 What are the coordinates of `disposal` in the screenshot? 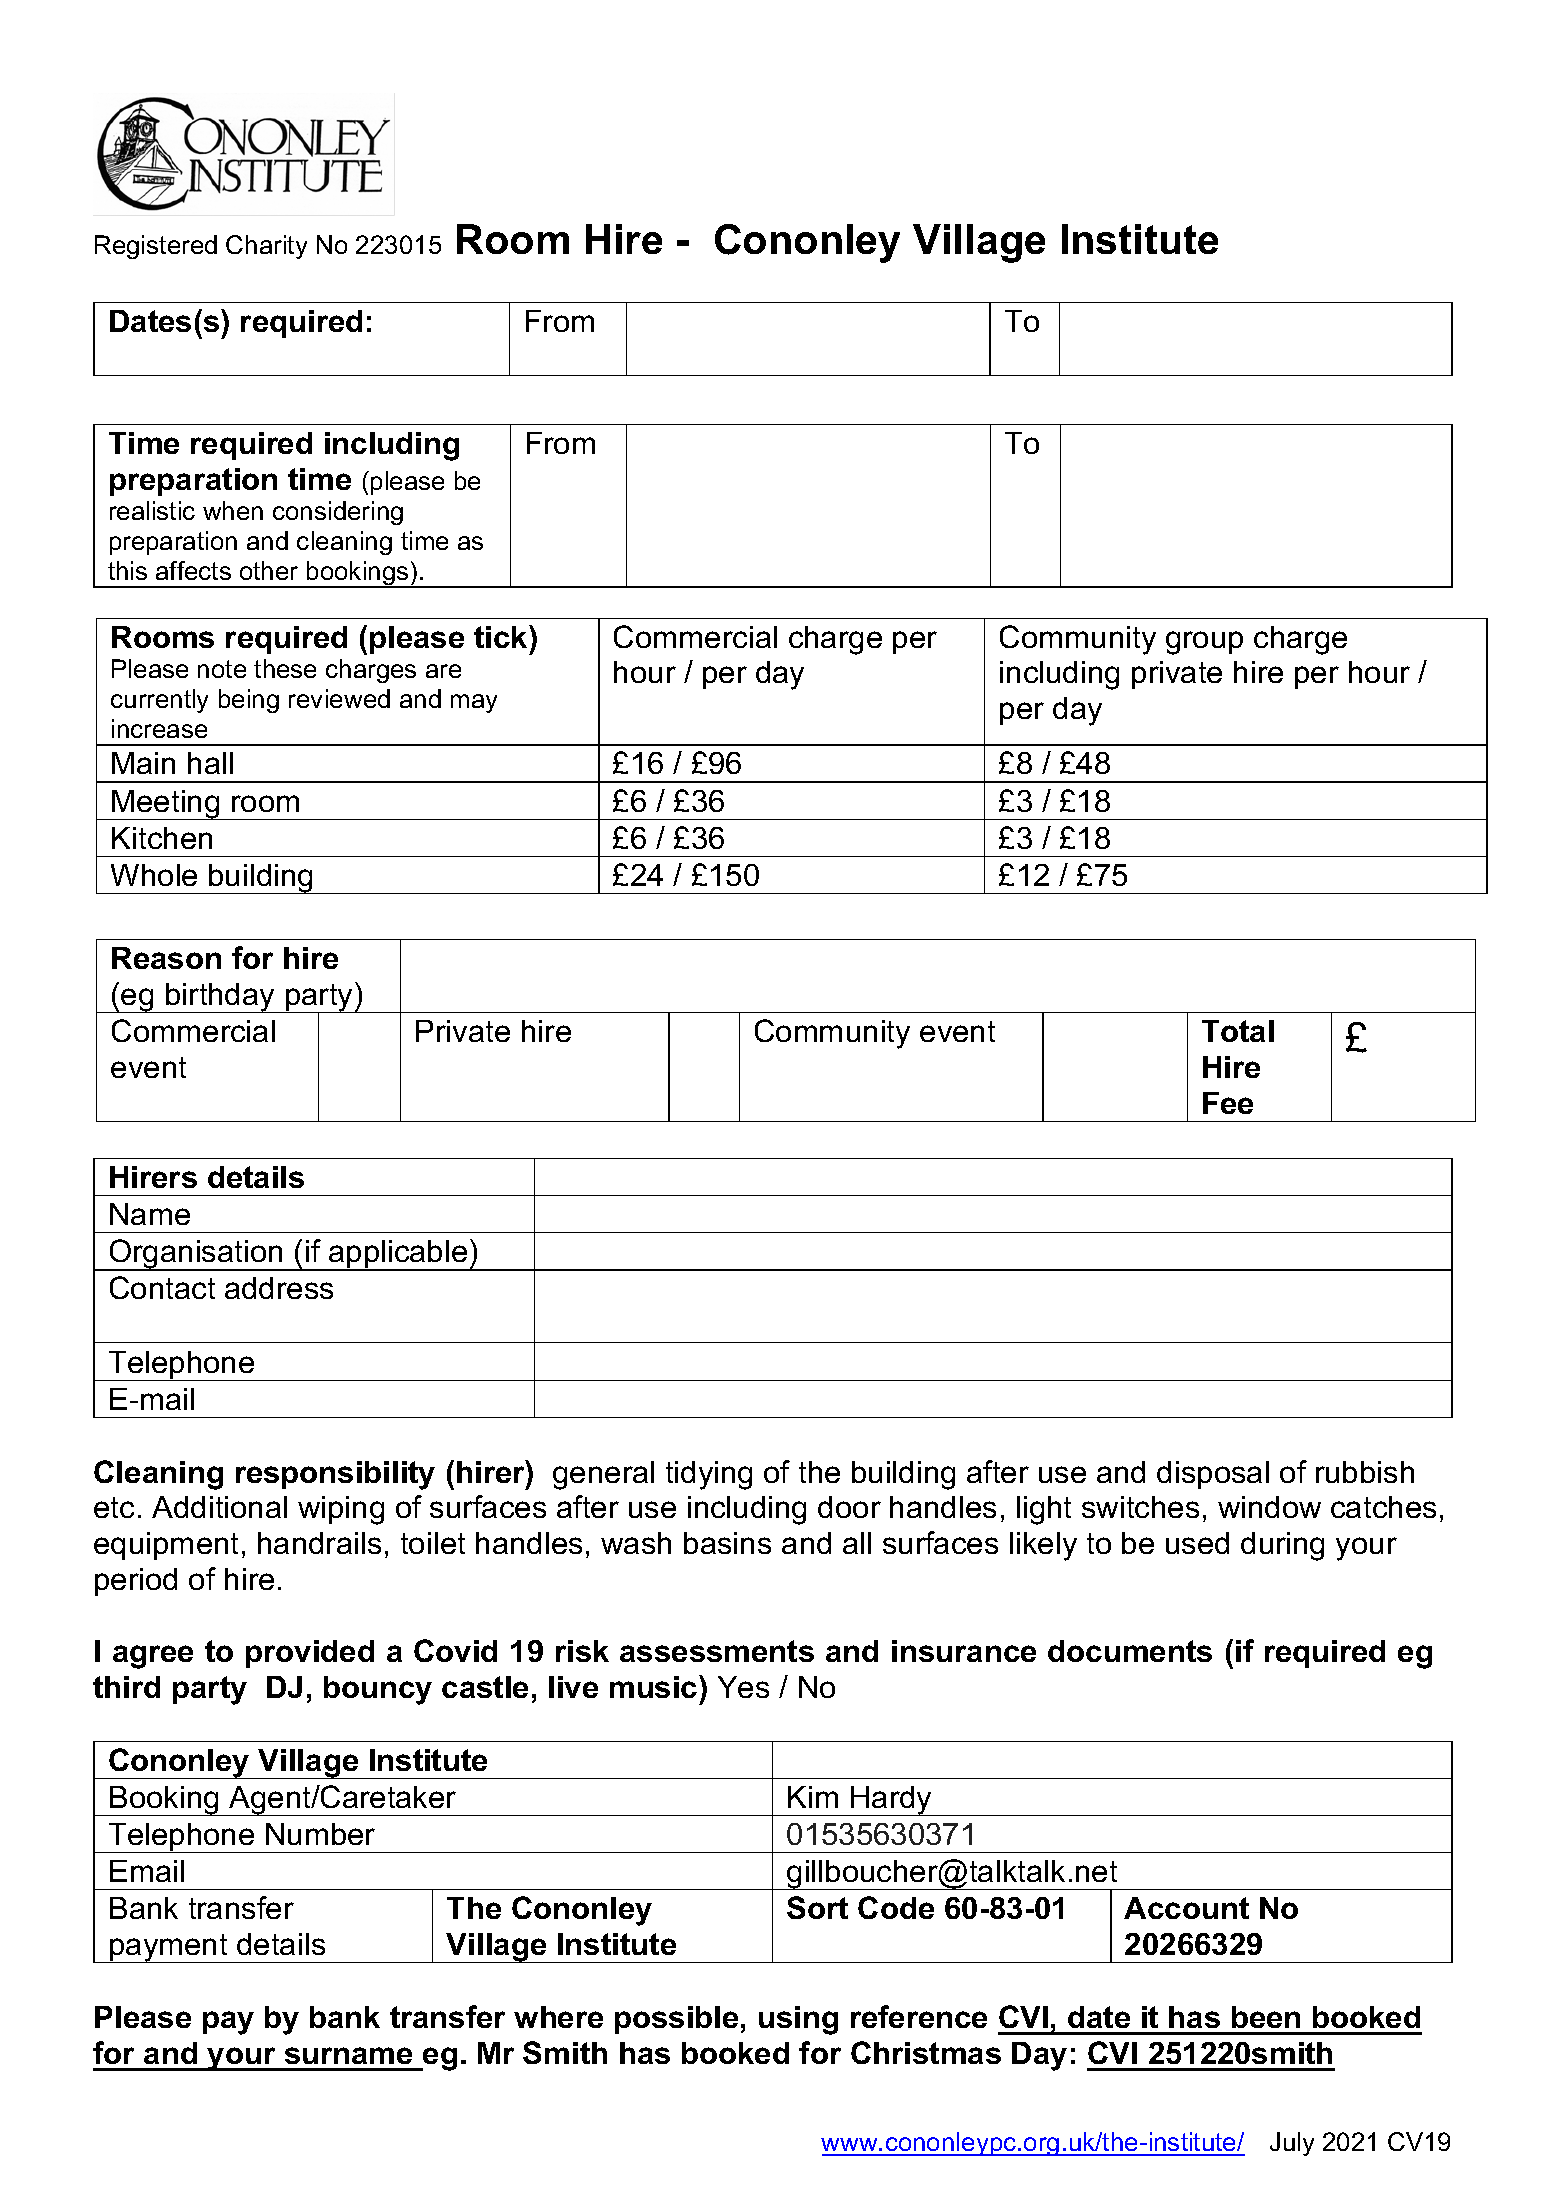 It's located at (1213, 1475).
